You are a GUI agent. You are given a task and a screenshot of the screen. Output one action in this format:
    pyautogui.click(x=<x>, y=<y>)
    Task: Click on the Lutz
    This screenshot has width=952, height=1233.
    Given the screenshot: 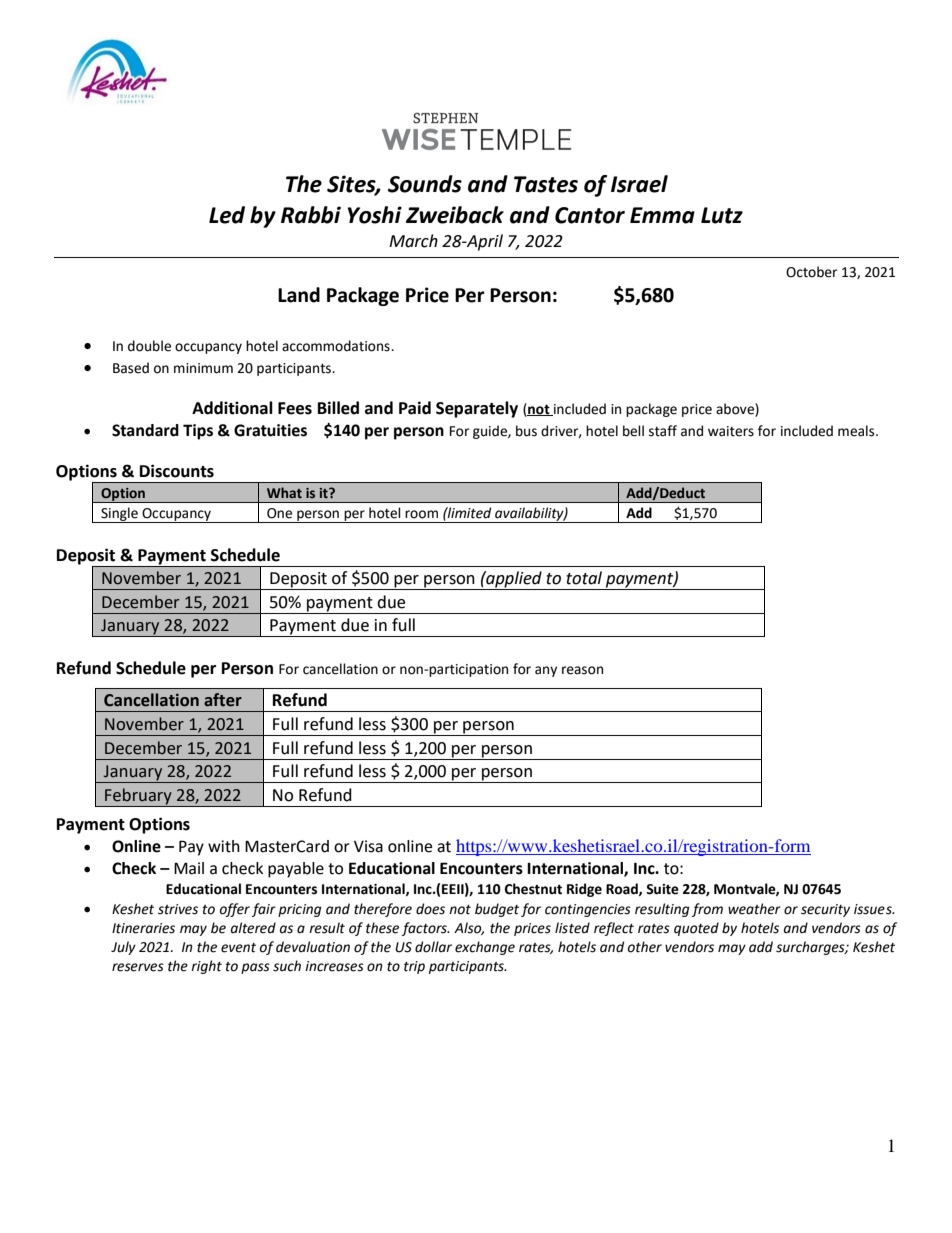 What is the action you would take?
    pyautogui.click(x=722, y=215)
